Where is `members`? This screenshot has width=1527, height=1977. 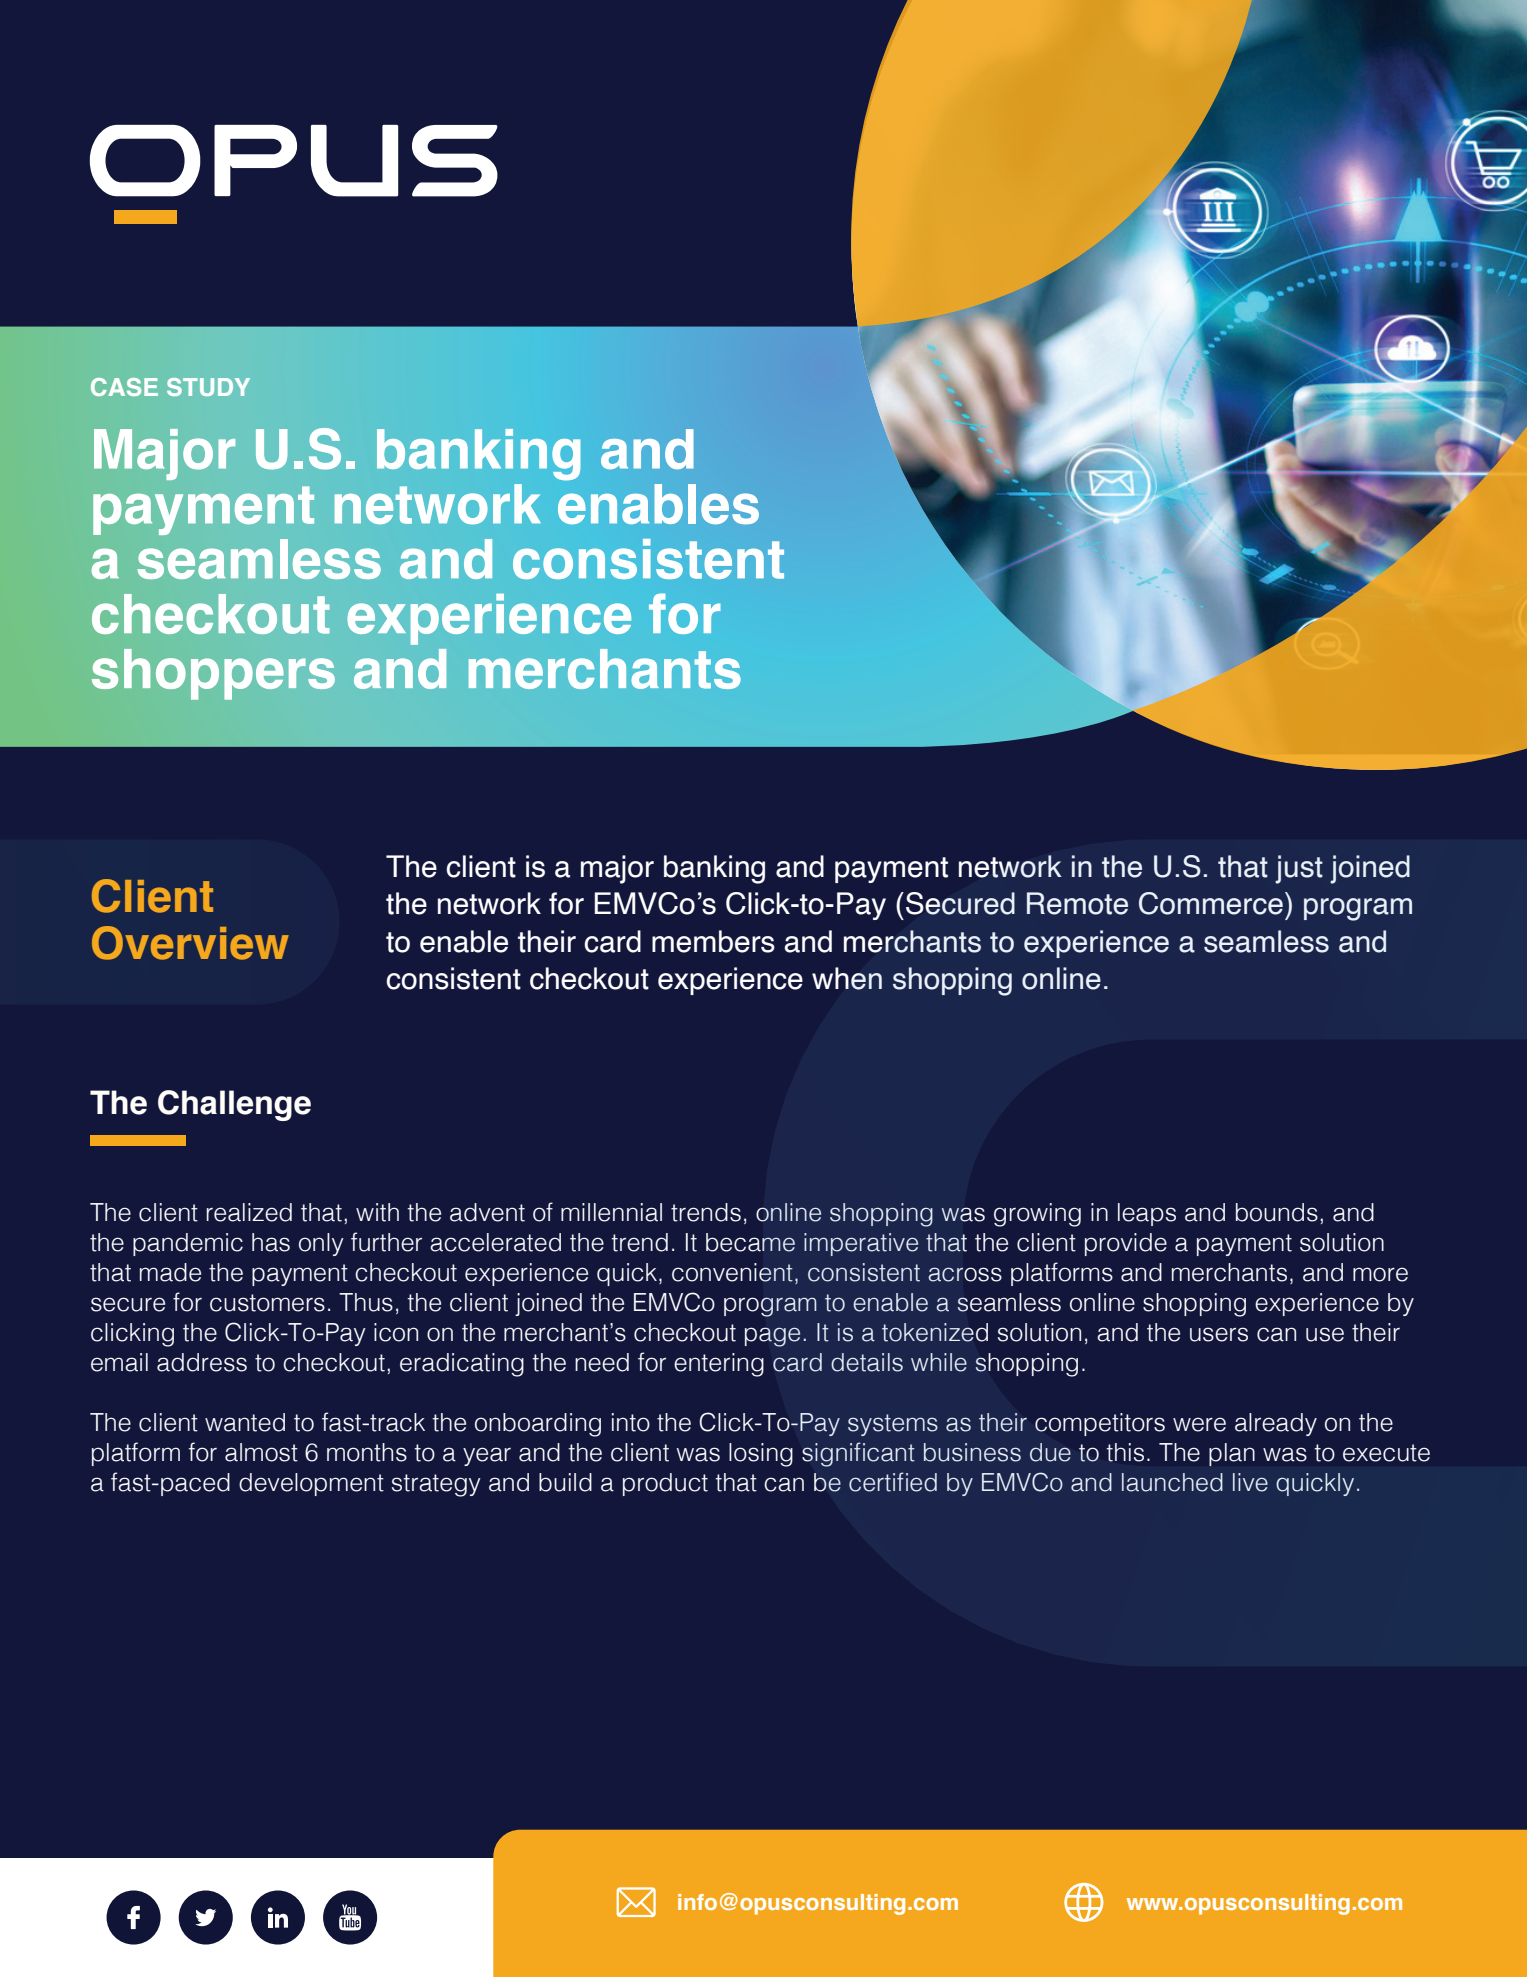
members is located at coordinates (713, 941).
